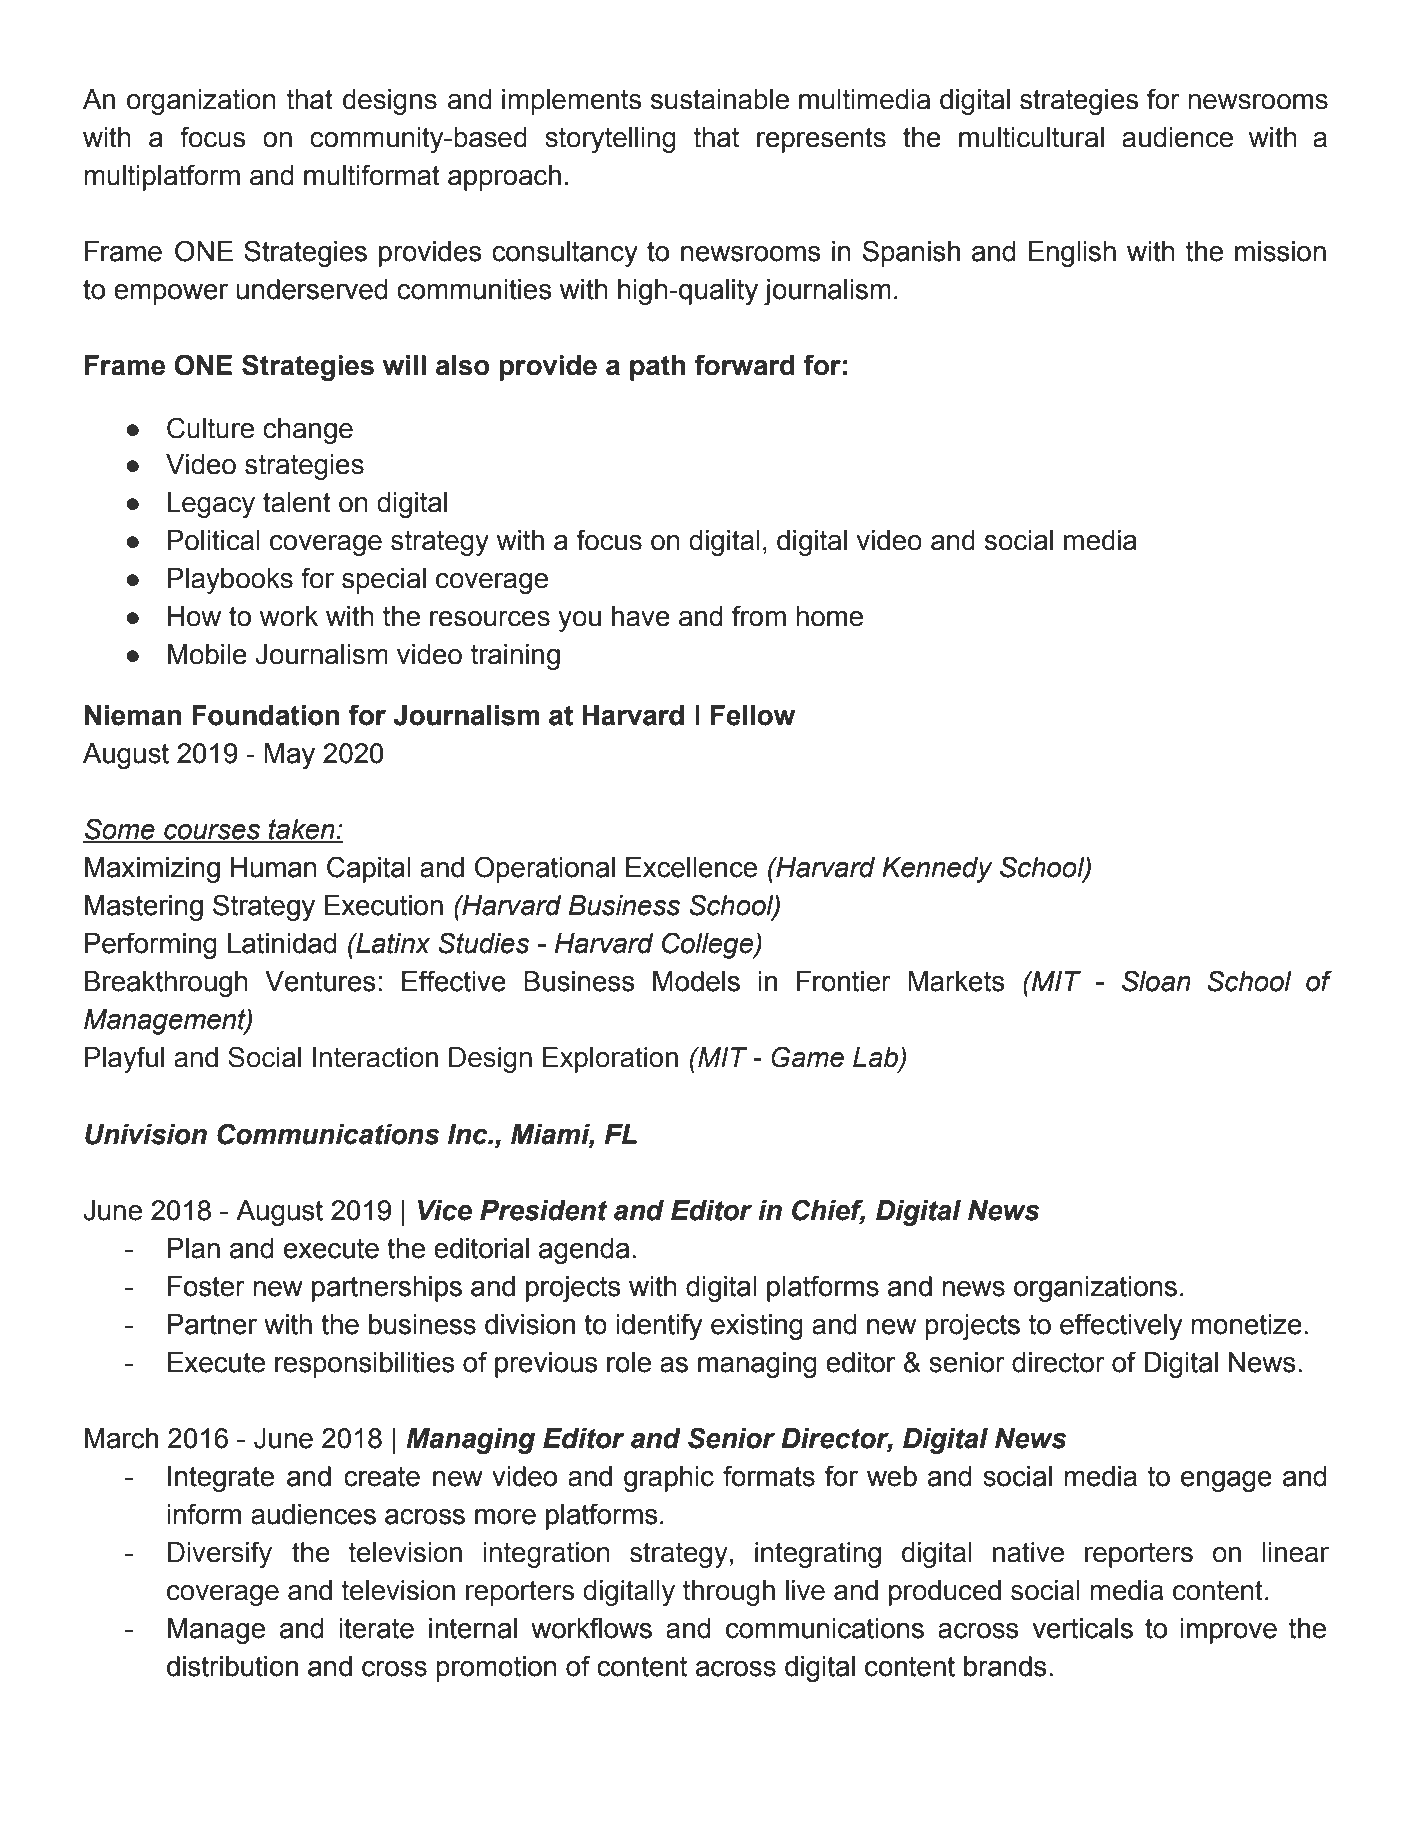 This document has height=1827, width=1412. I want to click on verticals, so click(1082, 1628).
